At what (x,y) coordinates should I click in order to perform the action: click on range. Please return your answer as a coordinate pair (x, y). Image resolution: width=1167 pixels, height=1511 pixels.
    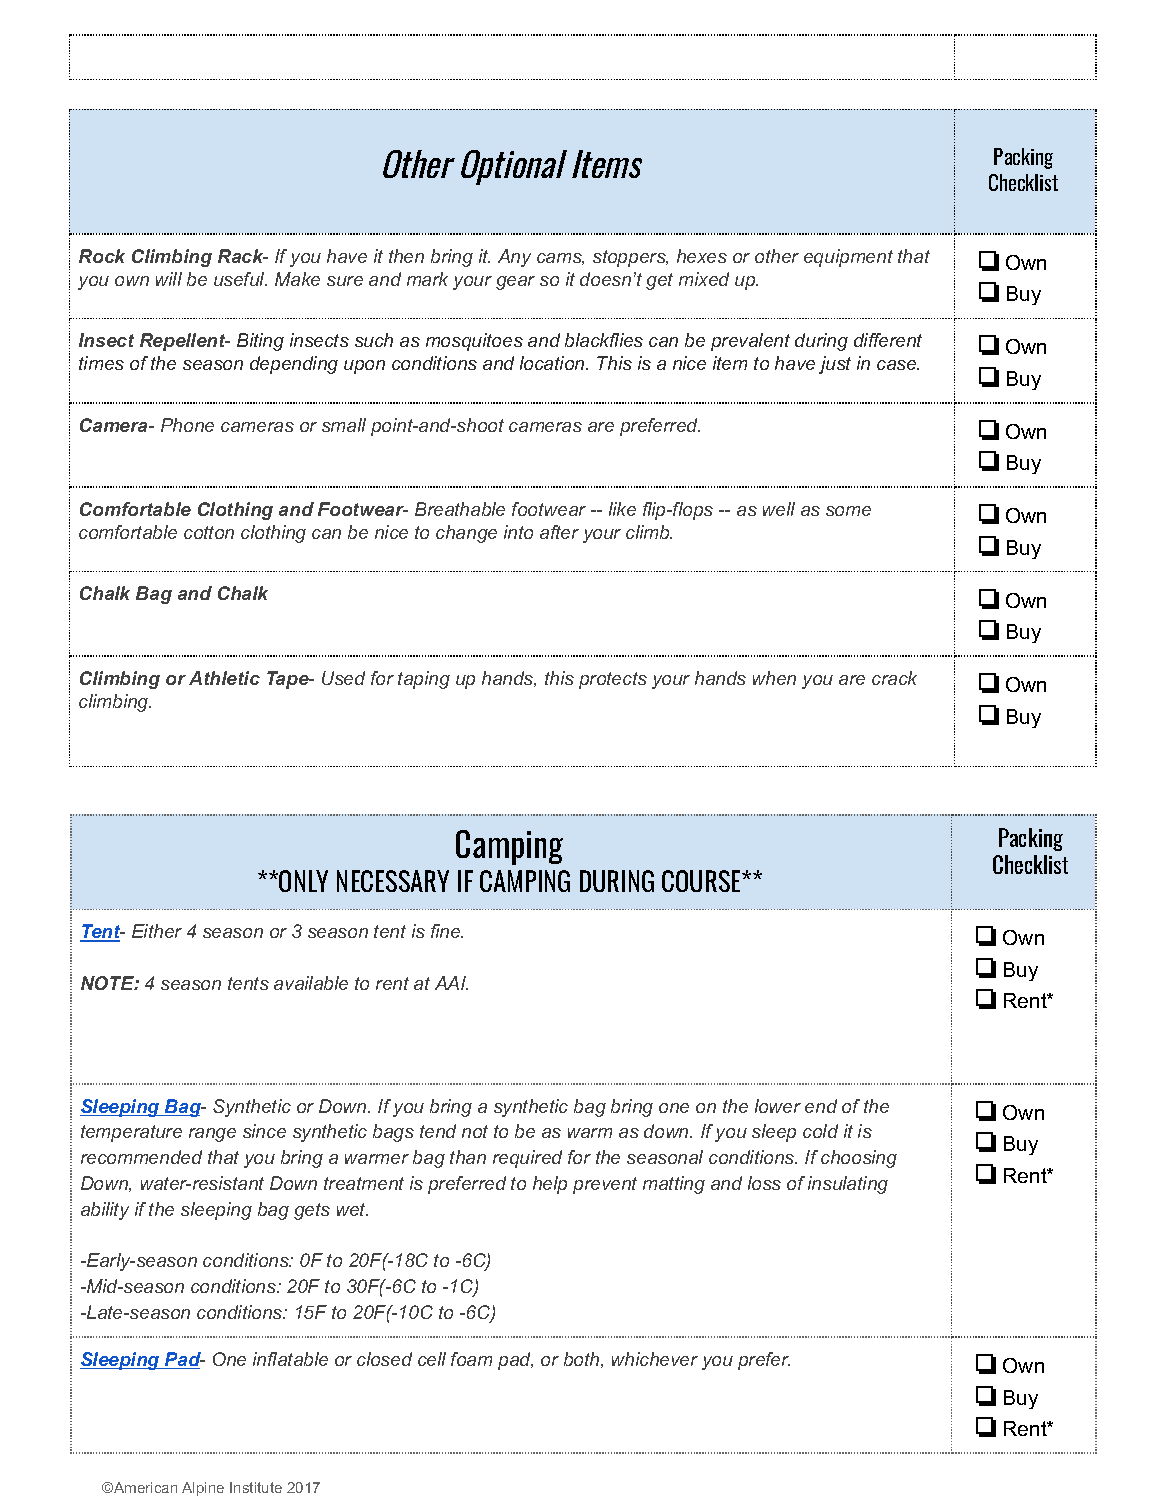
    Looking at the image, I should click on (212, 1135).
